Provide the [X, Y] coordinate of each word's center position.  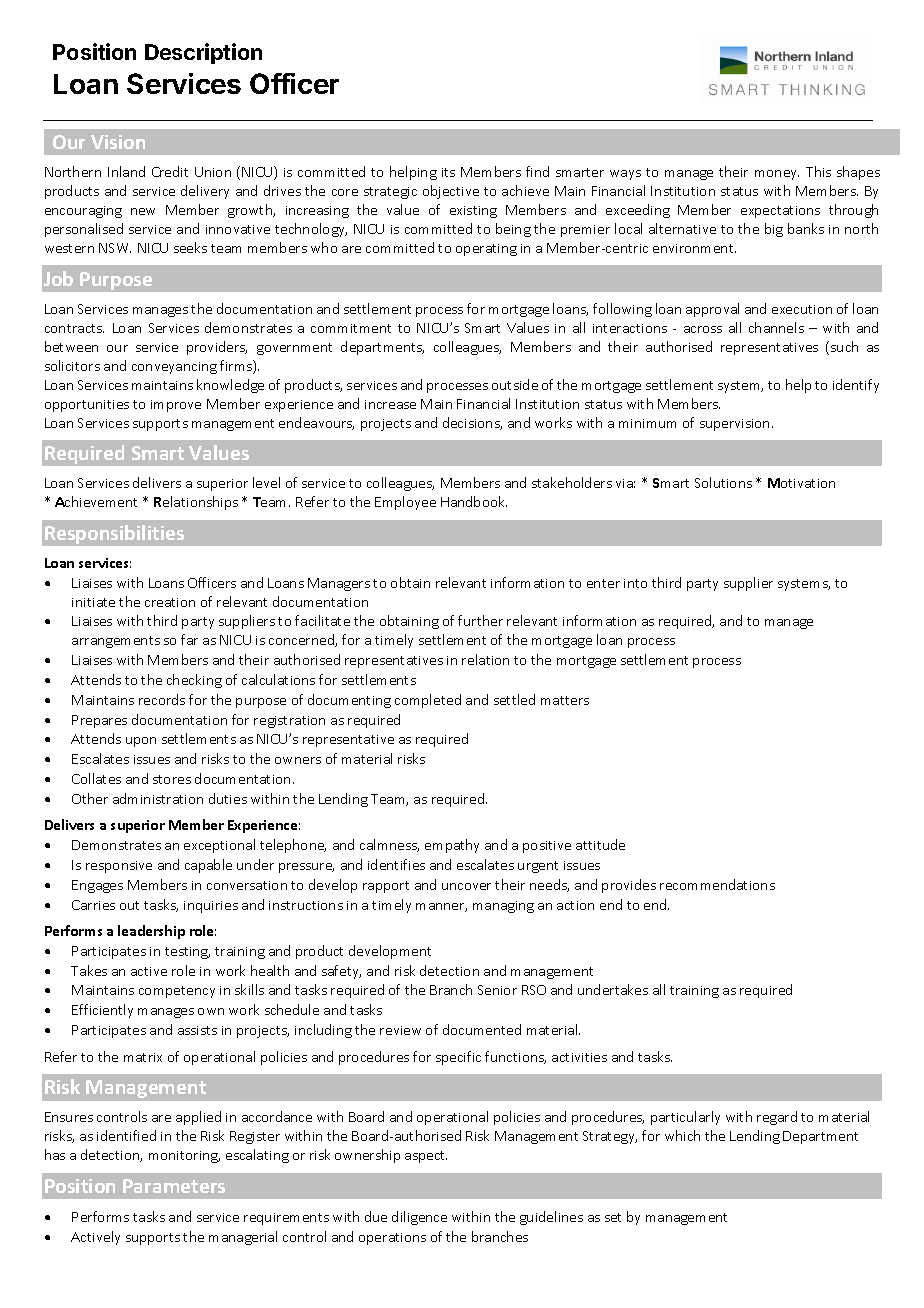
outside [515, 384]
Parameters [174, 1186]
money [777, 175]
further [480, 620]
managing [503, 907]
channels [776, 327]
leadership [151, 932]
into [635, 583]
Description [203, 53]
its [448, 172]
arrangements [116, 642]
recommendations [717, 884]
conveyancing [174, 368]
